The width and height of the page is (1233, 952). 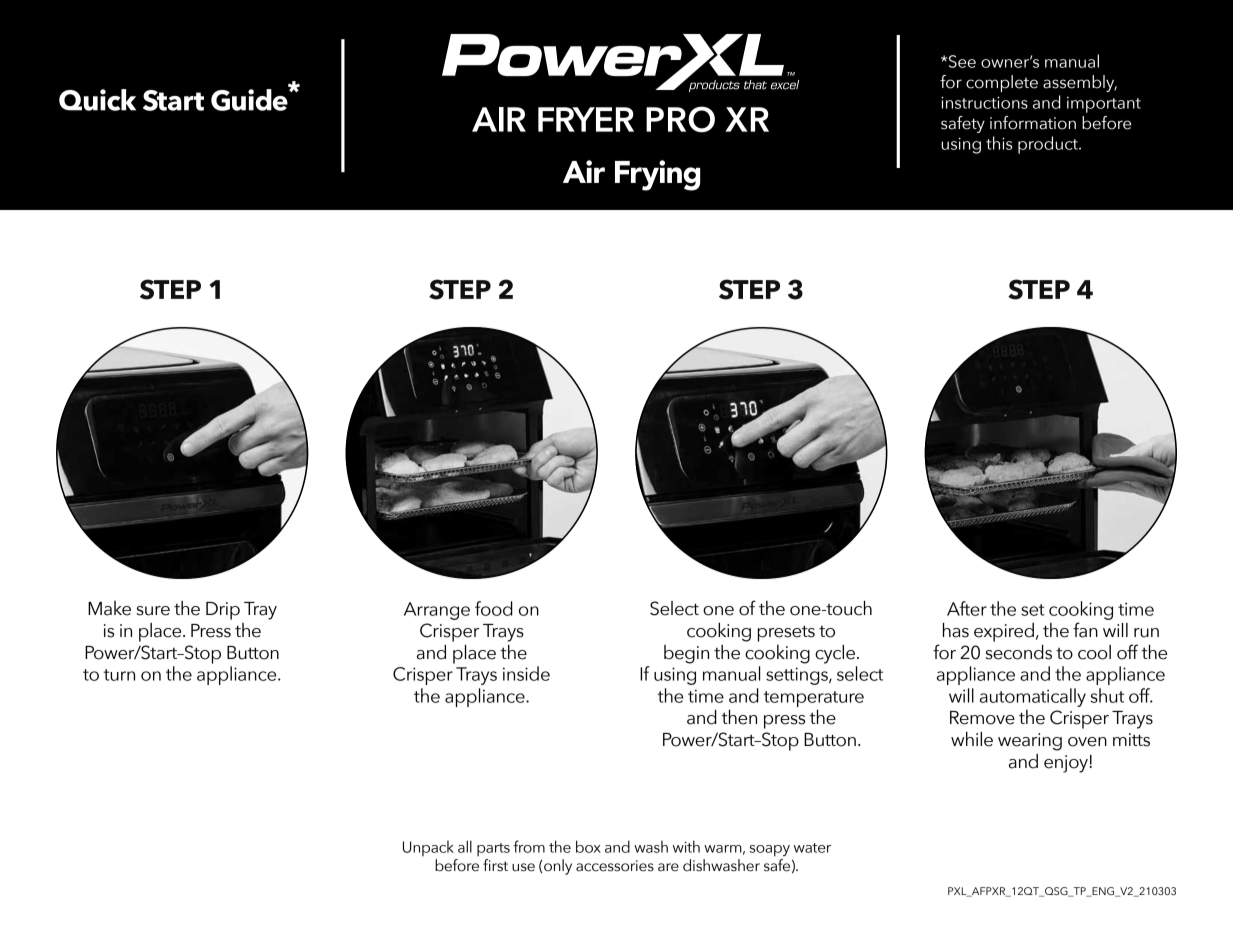 I want to click on instructions, so click(x=984, y=102).
